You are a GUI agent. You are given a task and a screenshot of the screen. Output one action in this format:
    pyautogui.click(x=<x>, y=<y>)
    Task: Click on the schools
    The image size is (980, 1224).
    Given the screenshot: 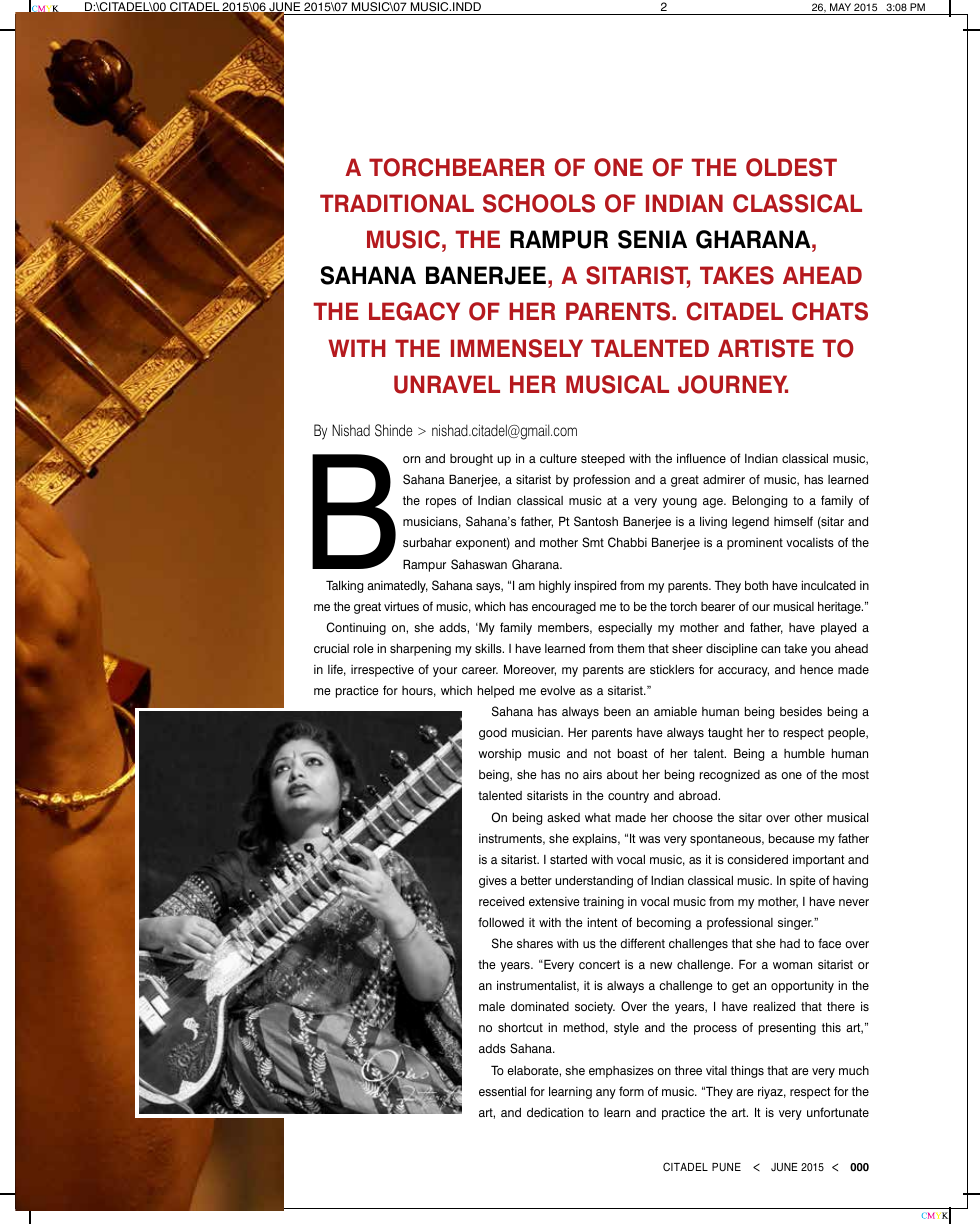 What is the action you would take?
    pyautogui.click(x=539, y=203)
